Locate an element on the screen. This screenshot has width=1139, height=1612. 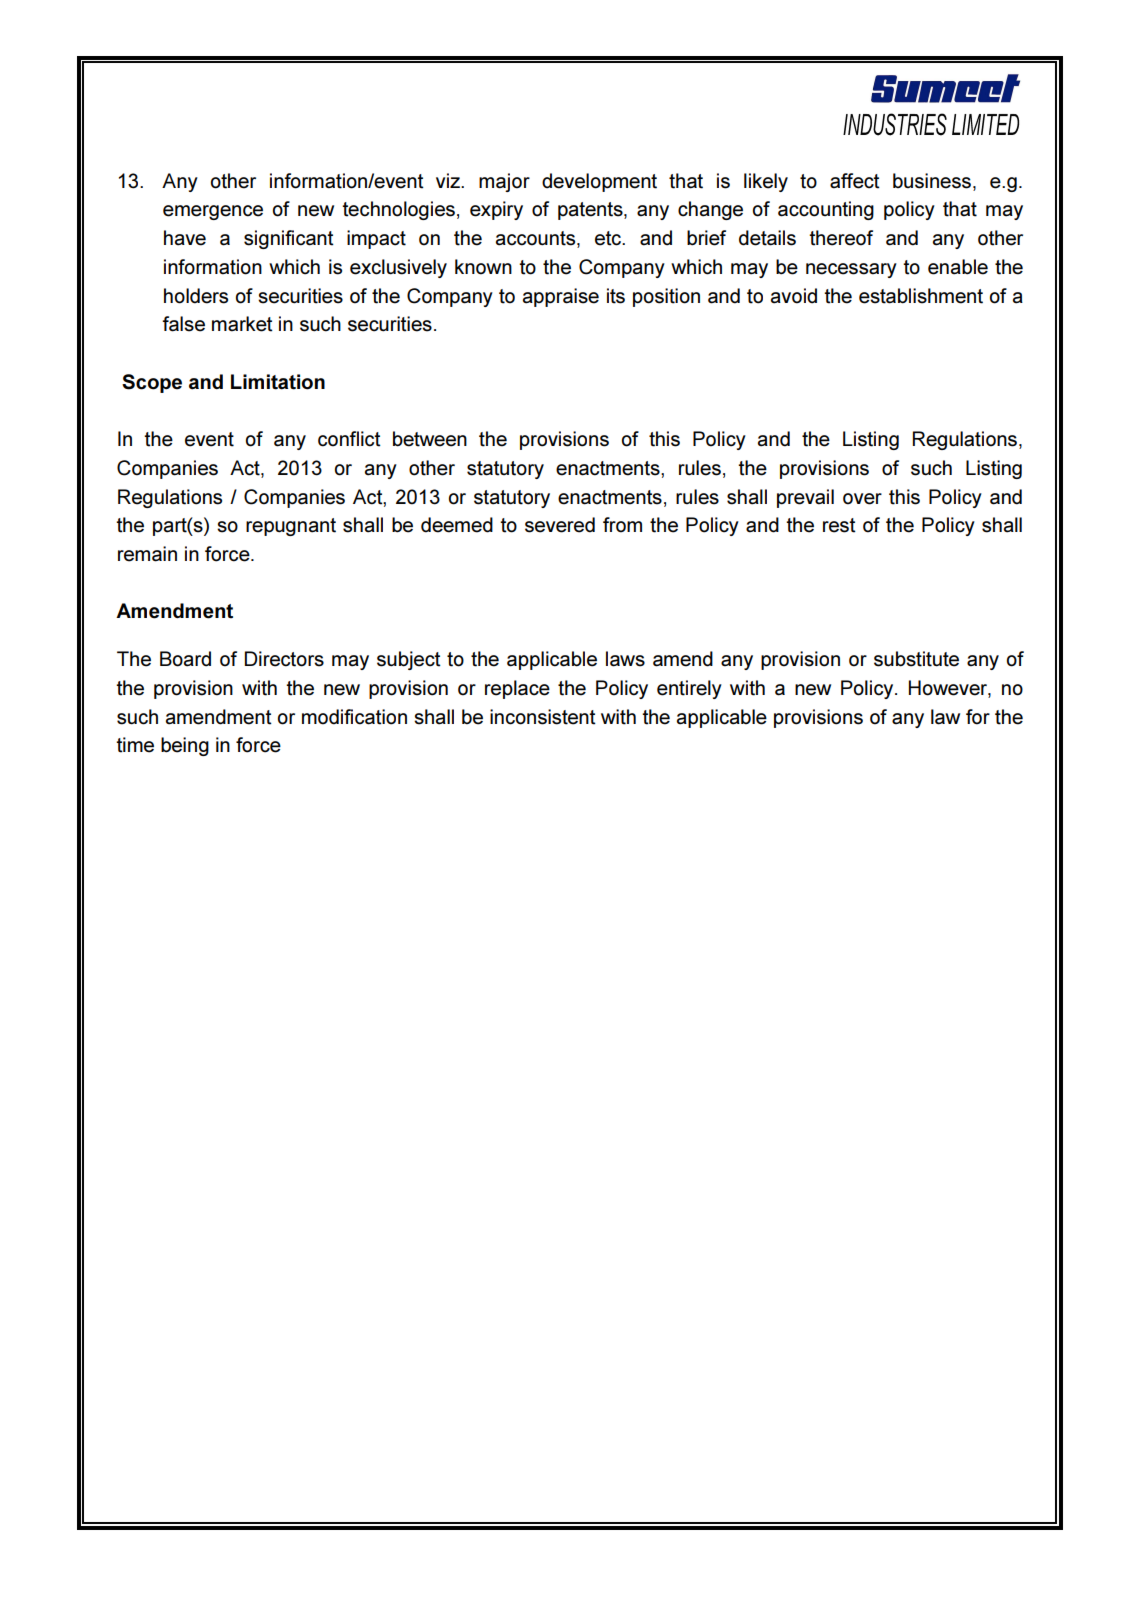
emergence is located at coordinates (213, 212).
